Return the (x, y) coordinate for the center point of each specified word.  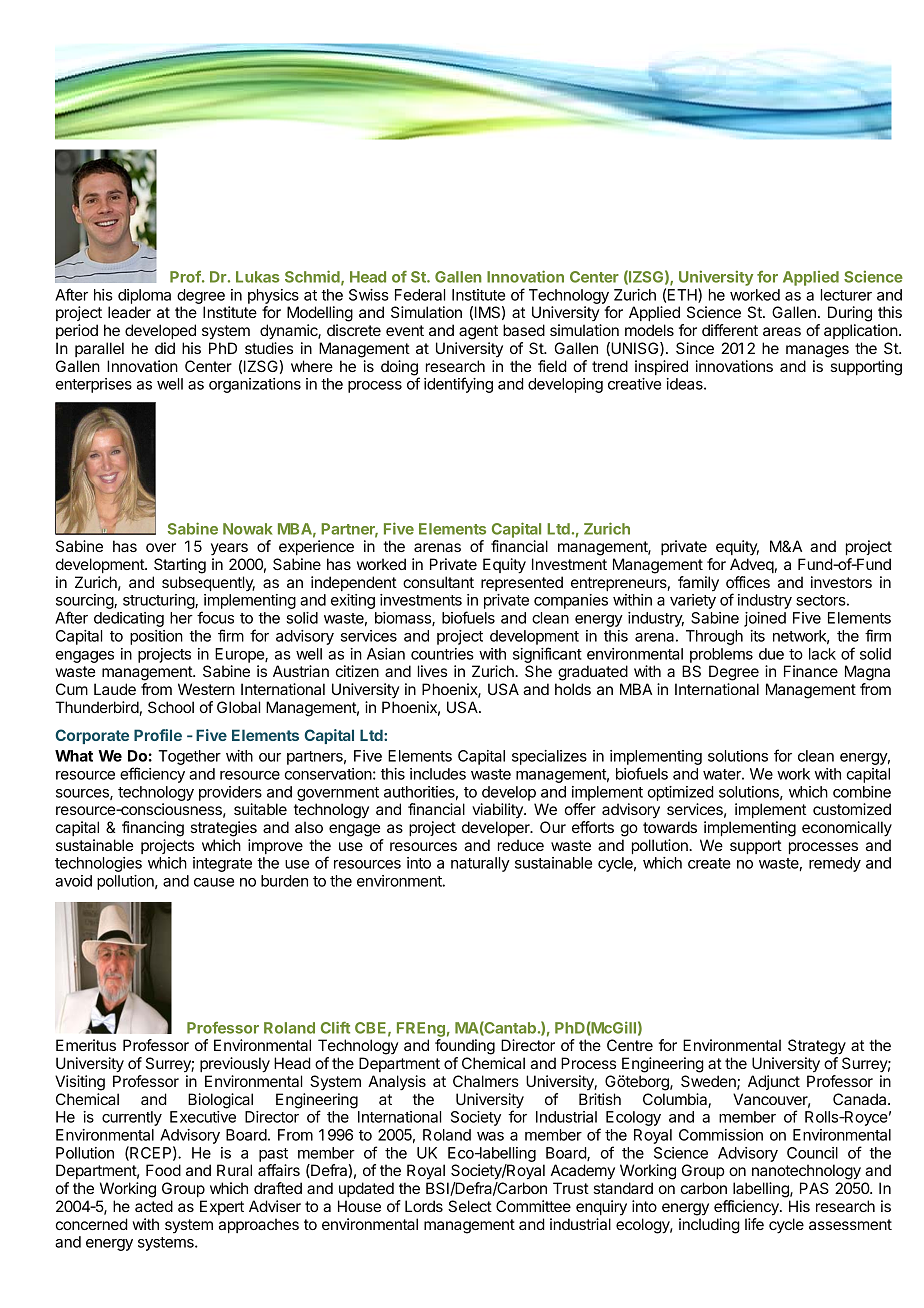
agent (478, 332)
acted (154, 1206)
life (754, 1224)
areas (782, 331)
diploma (144, 296)
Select (470, 1206)
